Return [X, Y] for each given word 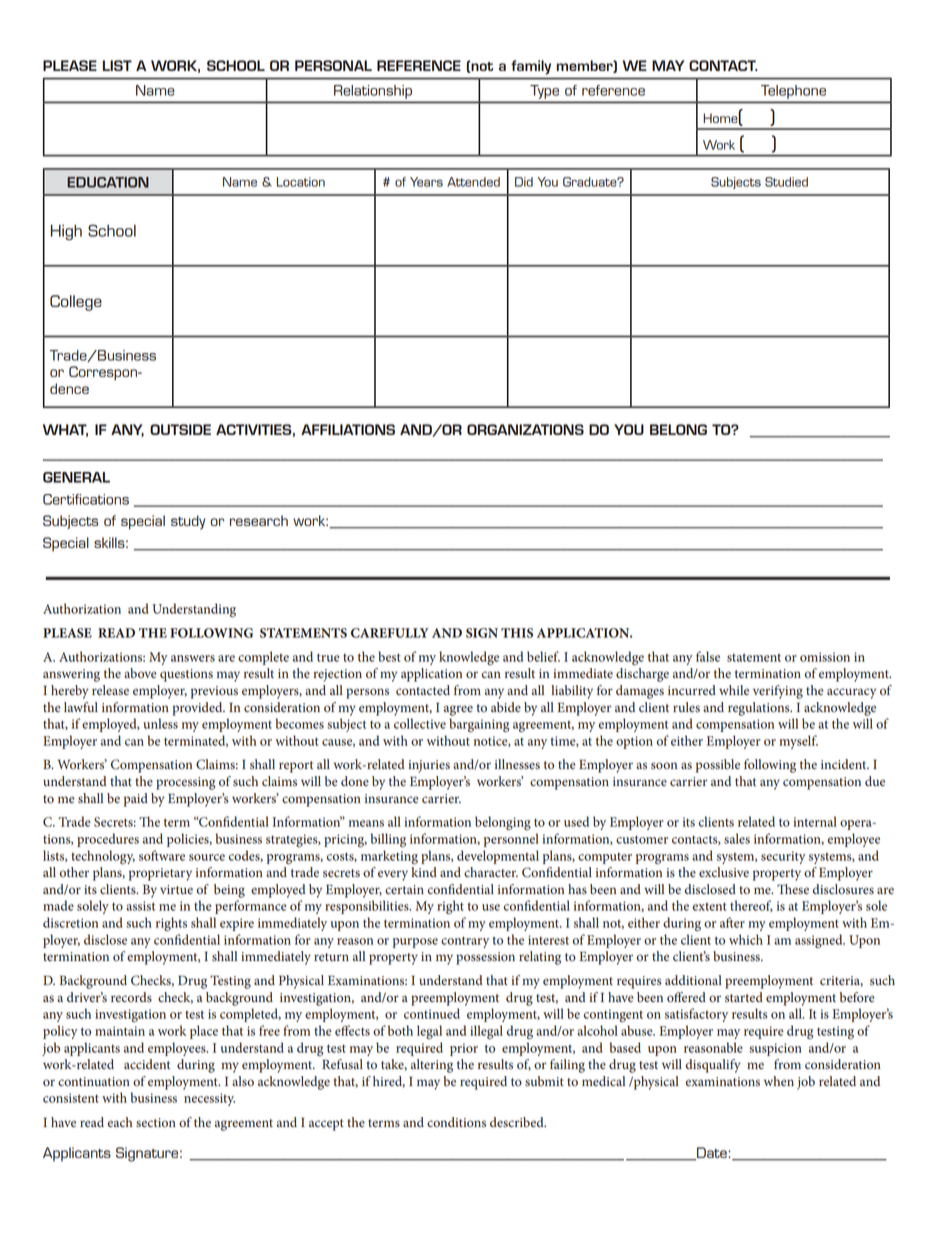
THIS [517, 633]
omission [825, 657]
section [156, 1123]
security [783, 857]
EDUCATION [108, 182]
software [162, 855]
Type [544, 92]
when [779, 1081]
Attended [473, 182]
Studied [786, 182]
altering [432, 1066]
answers [193, 658]
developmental [498, 857]
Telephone [793, 92]
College [76, 303]
